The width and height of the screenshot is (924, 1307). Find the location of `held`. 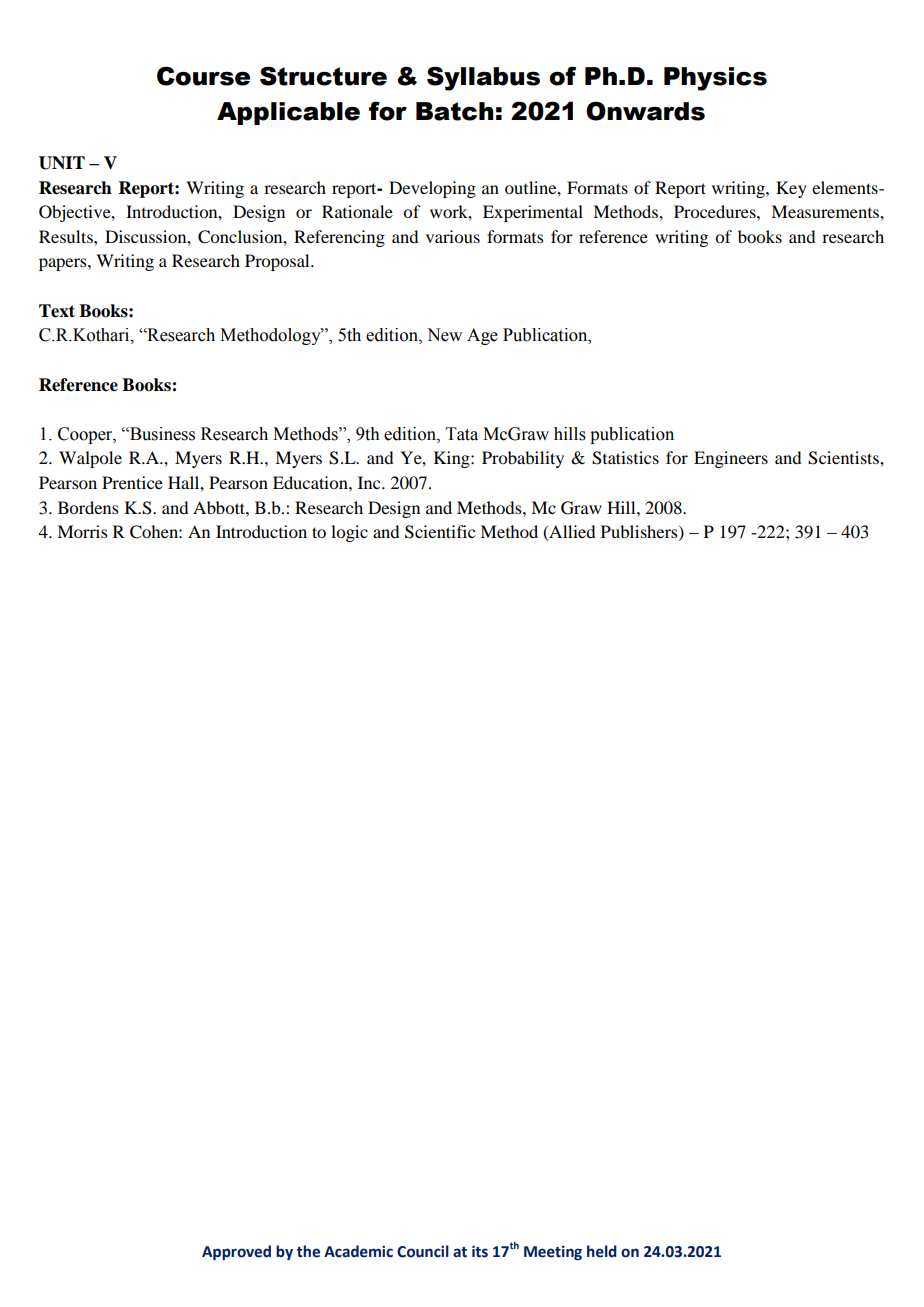

held is located at coordinates (602, 1251).
